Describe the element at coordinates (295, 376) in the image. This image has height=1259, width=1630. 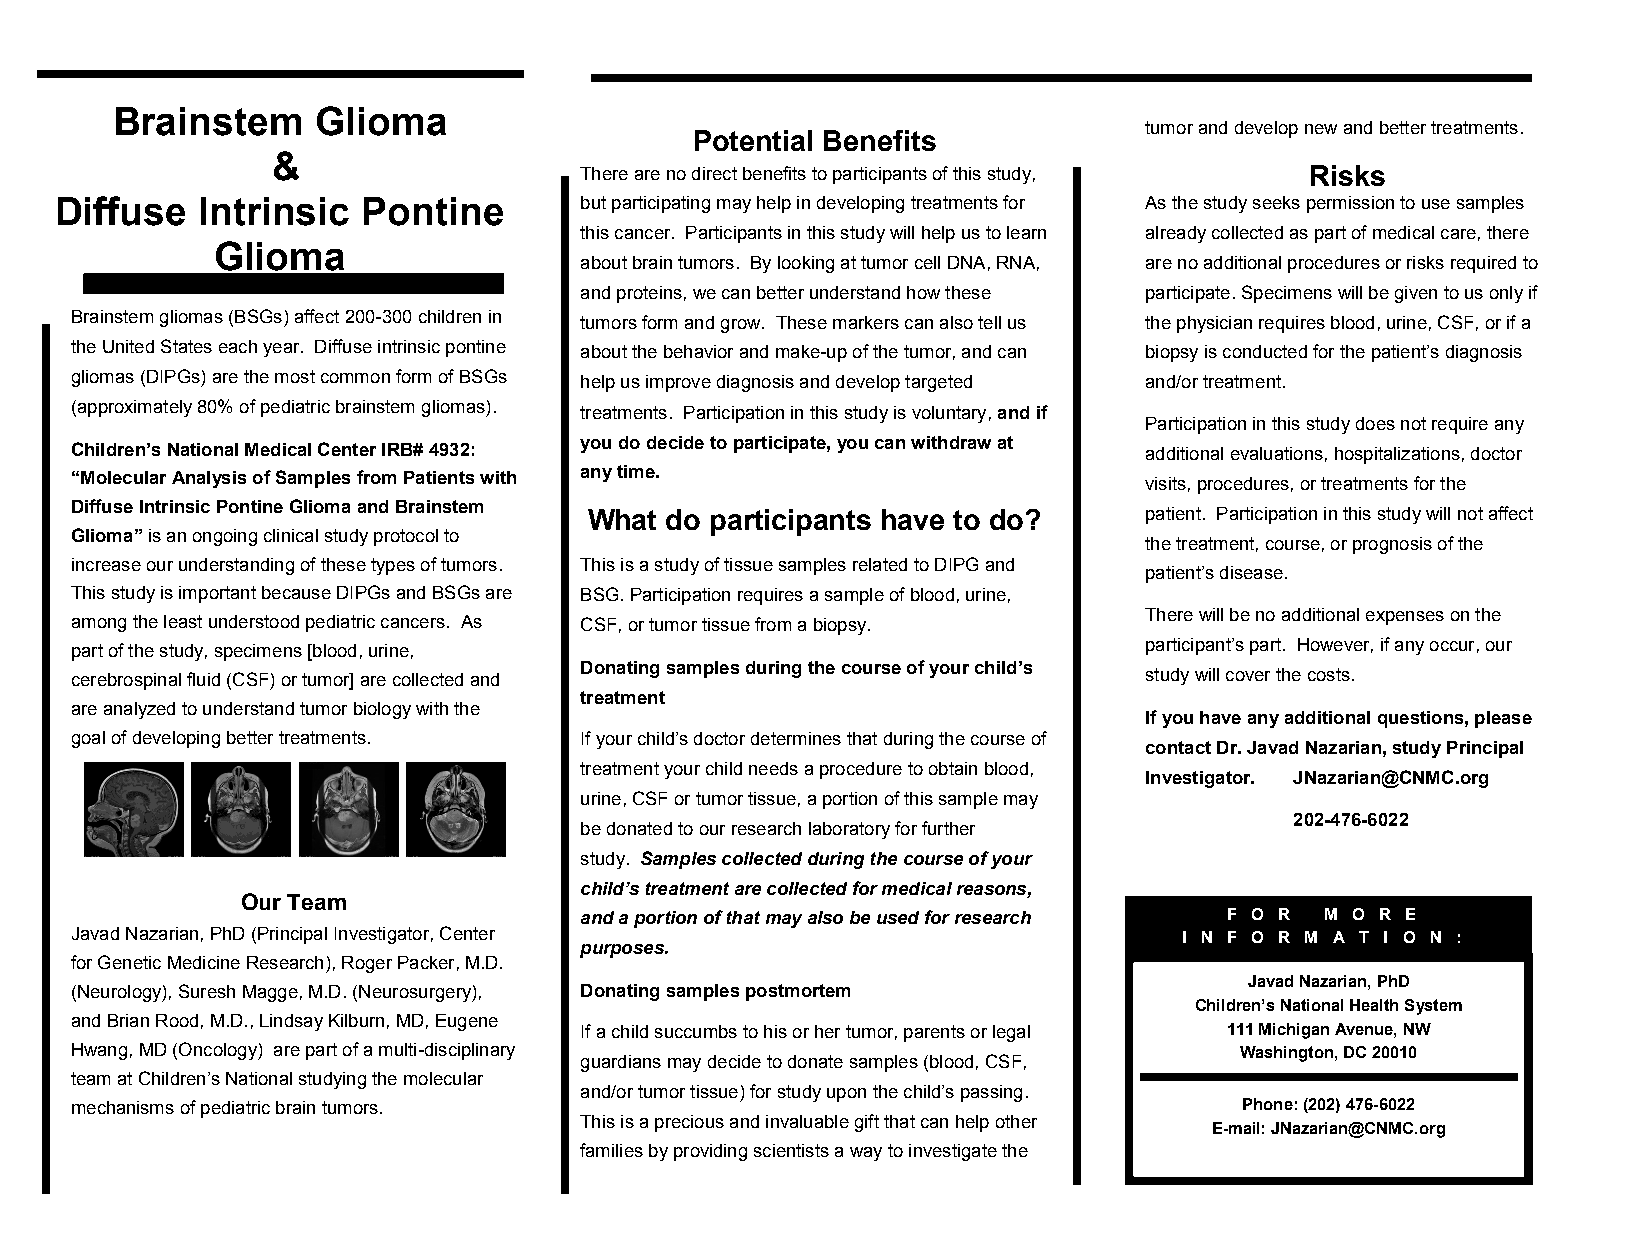
I see `most` at that location.
